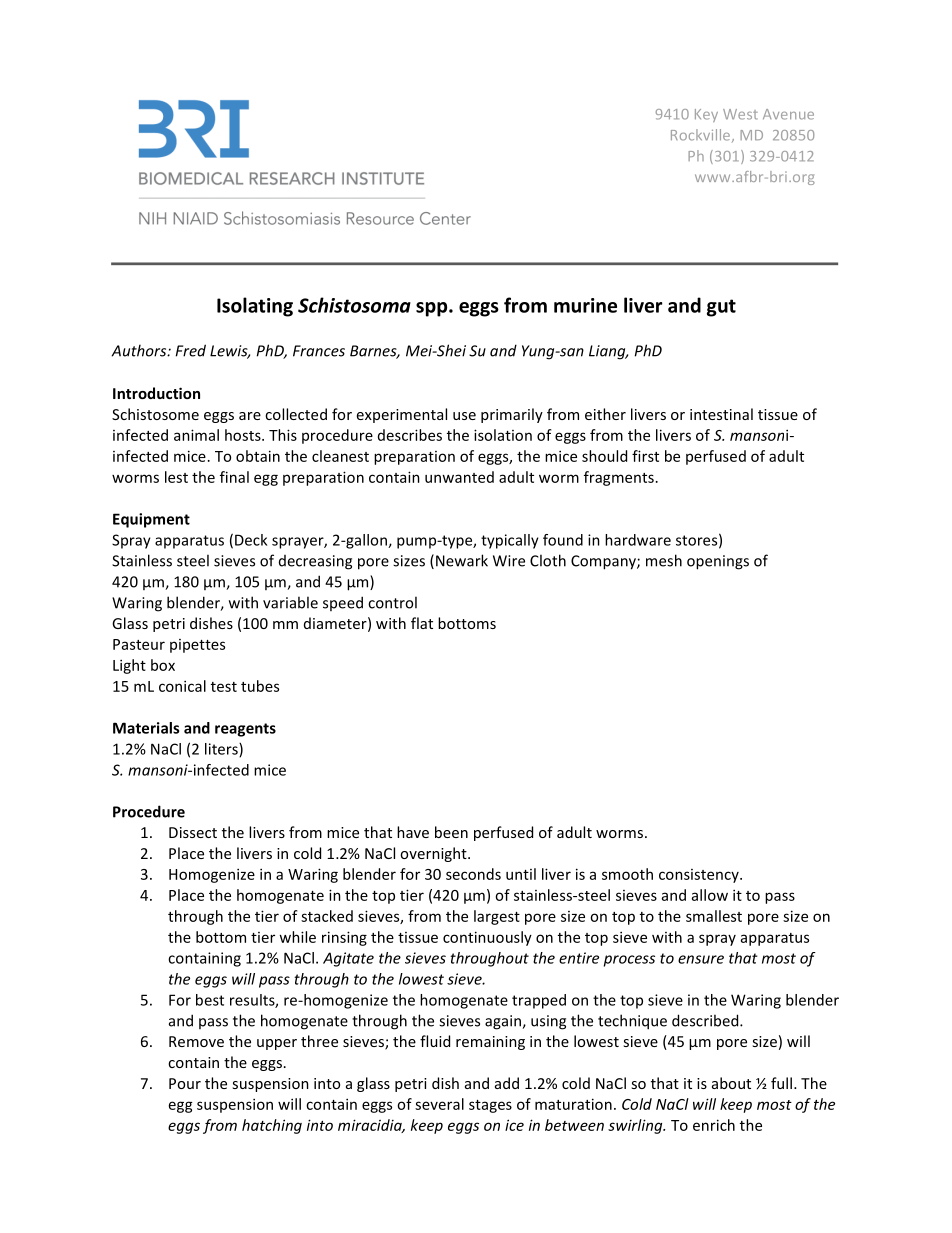 The image size is (952, 1233). Describe the element at coordinates (718, 562) in the screenshot. I see `openings` at that location.
